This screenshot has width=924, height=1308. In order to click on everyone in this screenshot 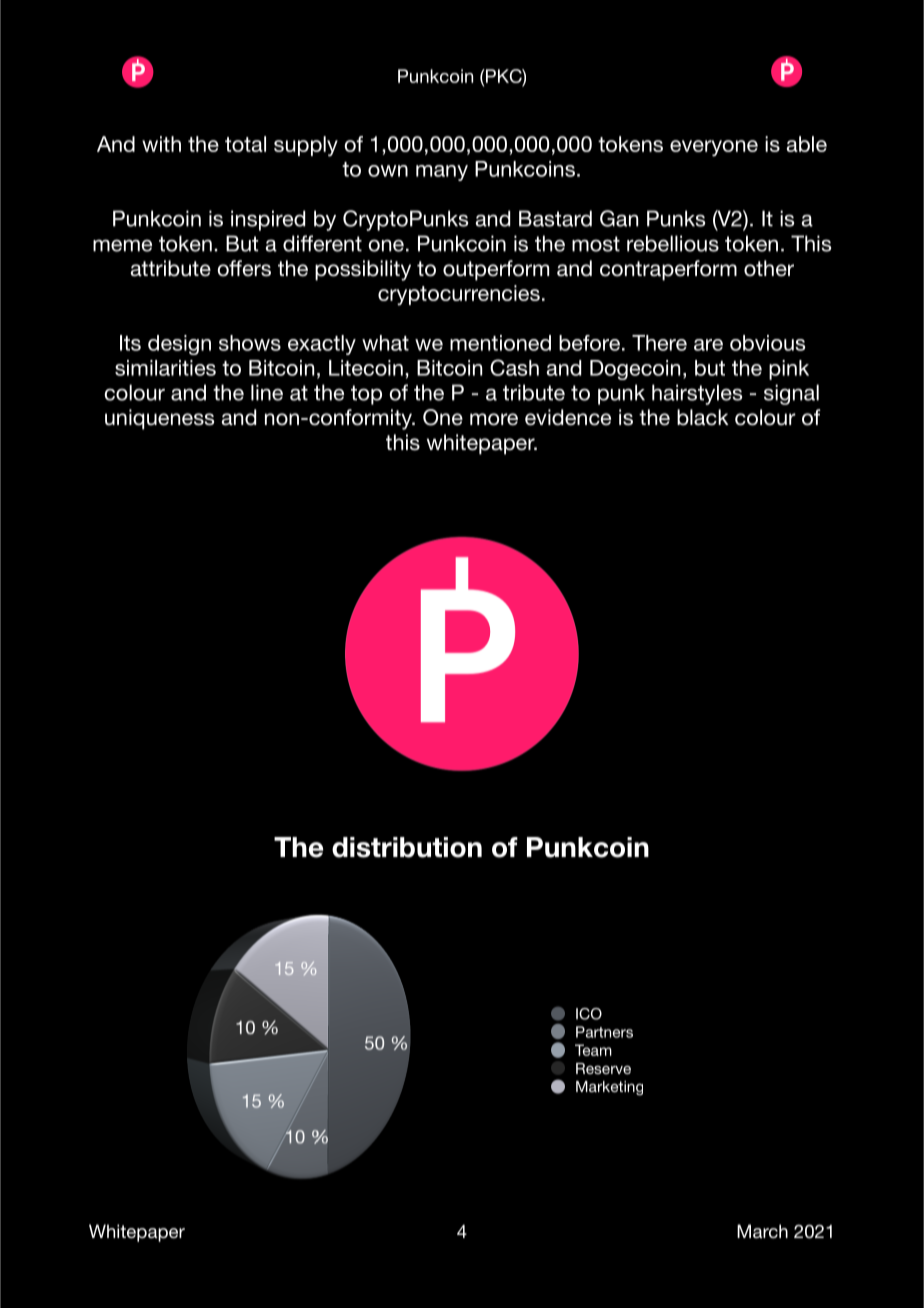, I will do `click(714, 148)`.
